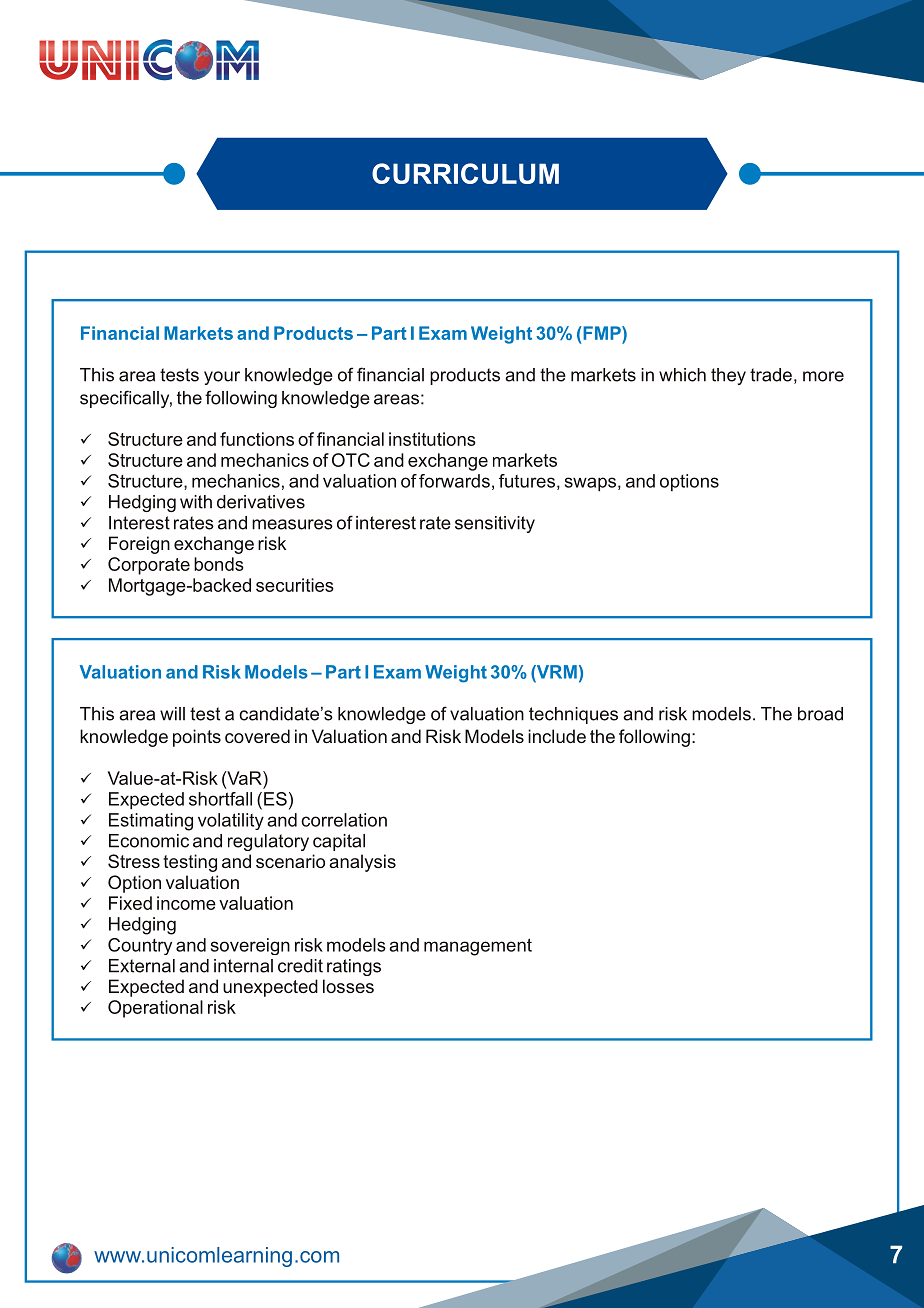  Describe the element at coordinates (602, 333) in the screenshot. I see `FMP` at that location.
